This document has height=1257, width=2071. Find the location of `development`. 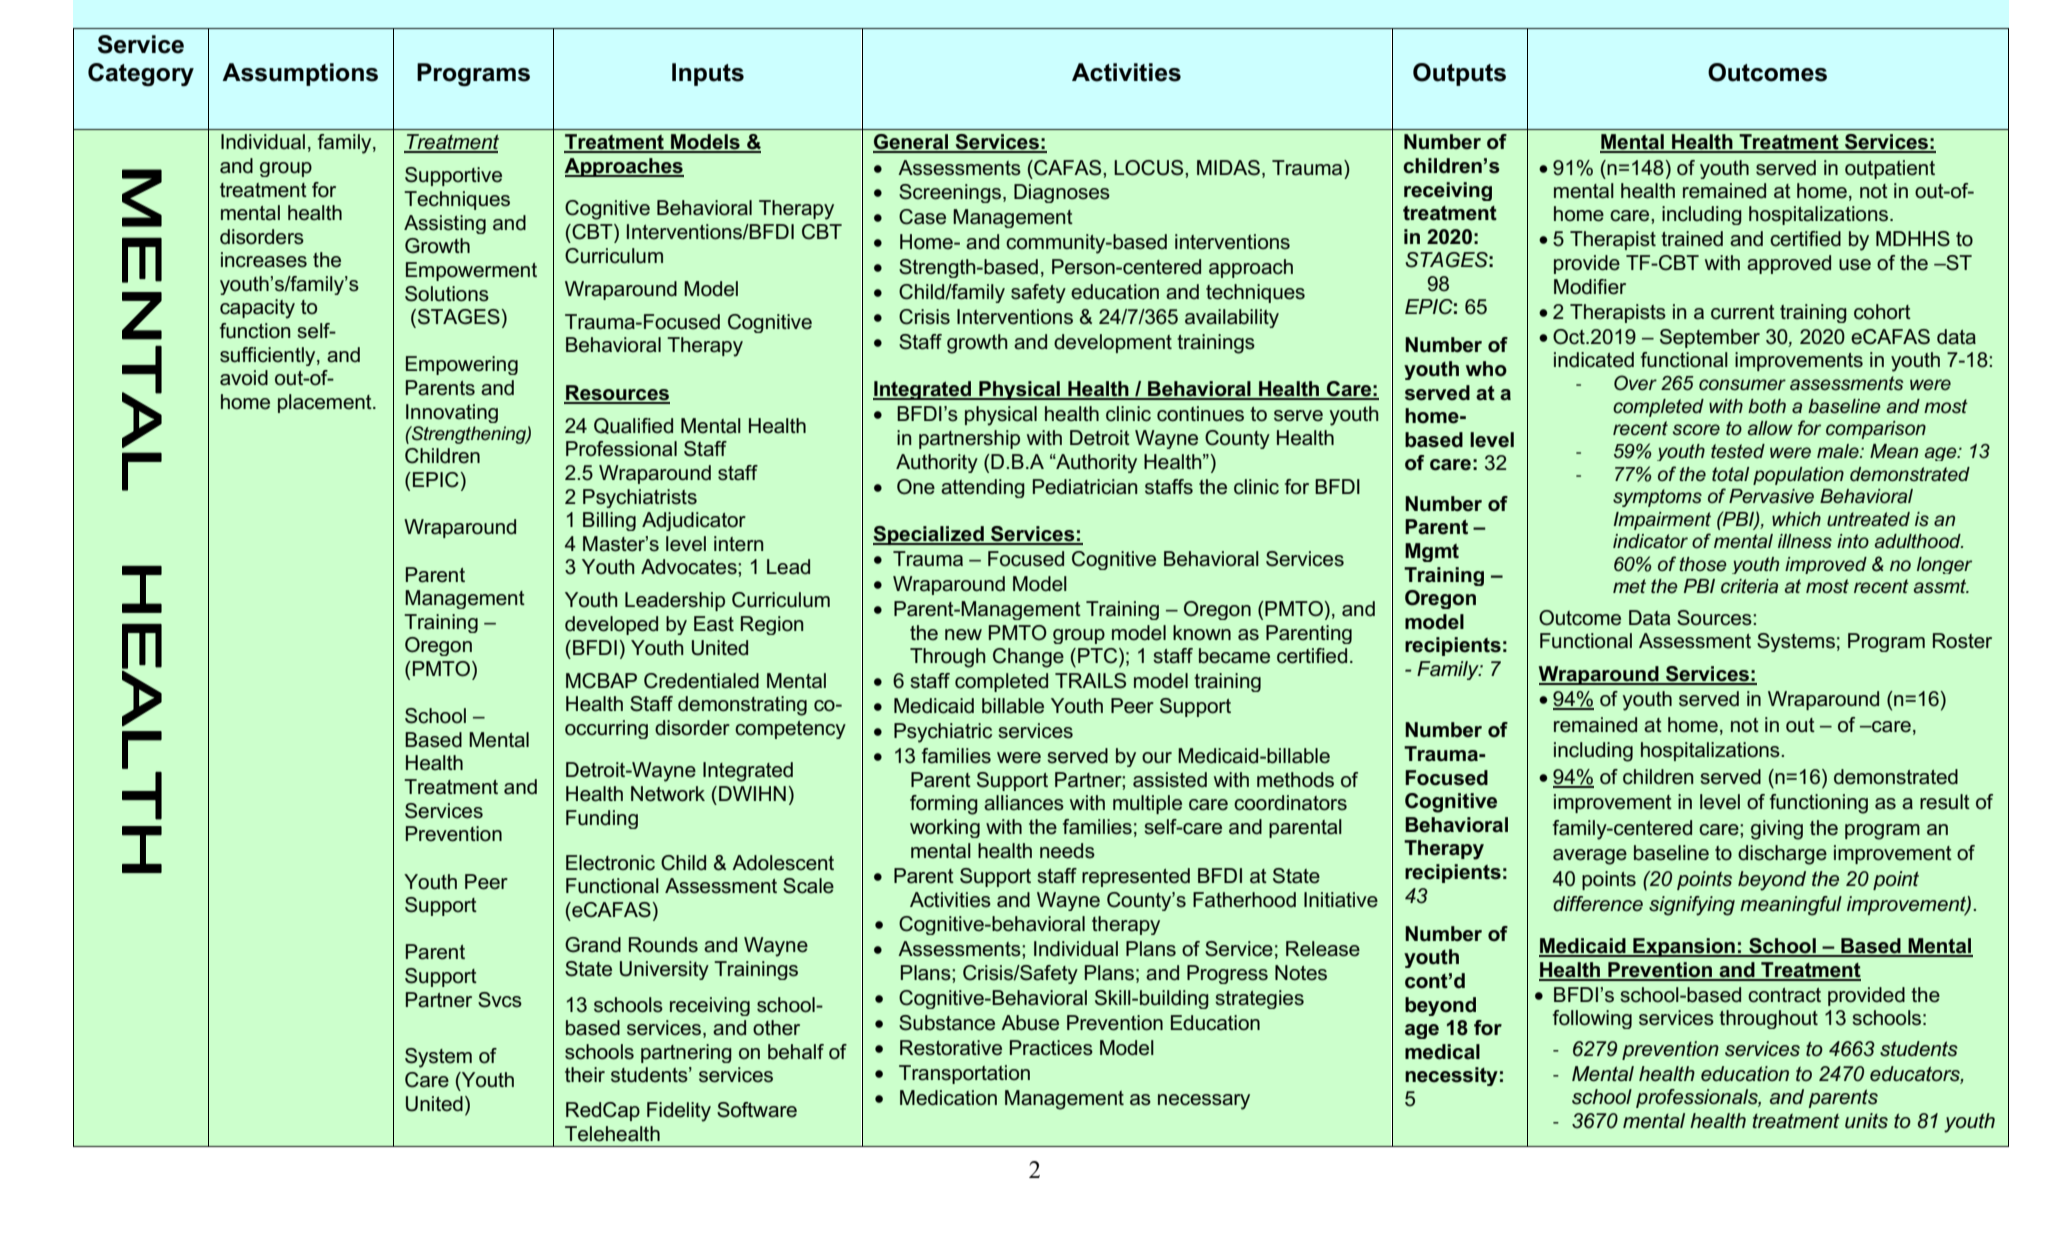

development is located at coordinates (1113, 343).
